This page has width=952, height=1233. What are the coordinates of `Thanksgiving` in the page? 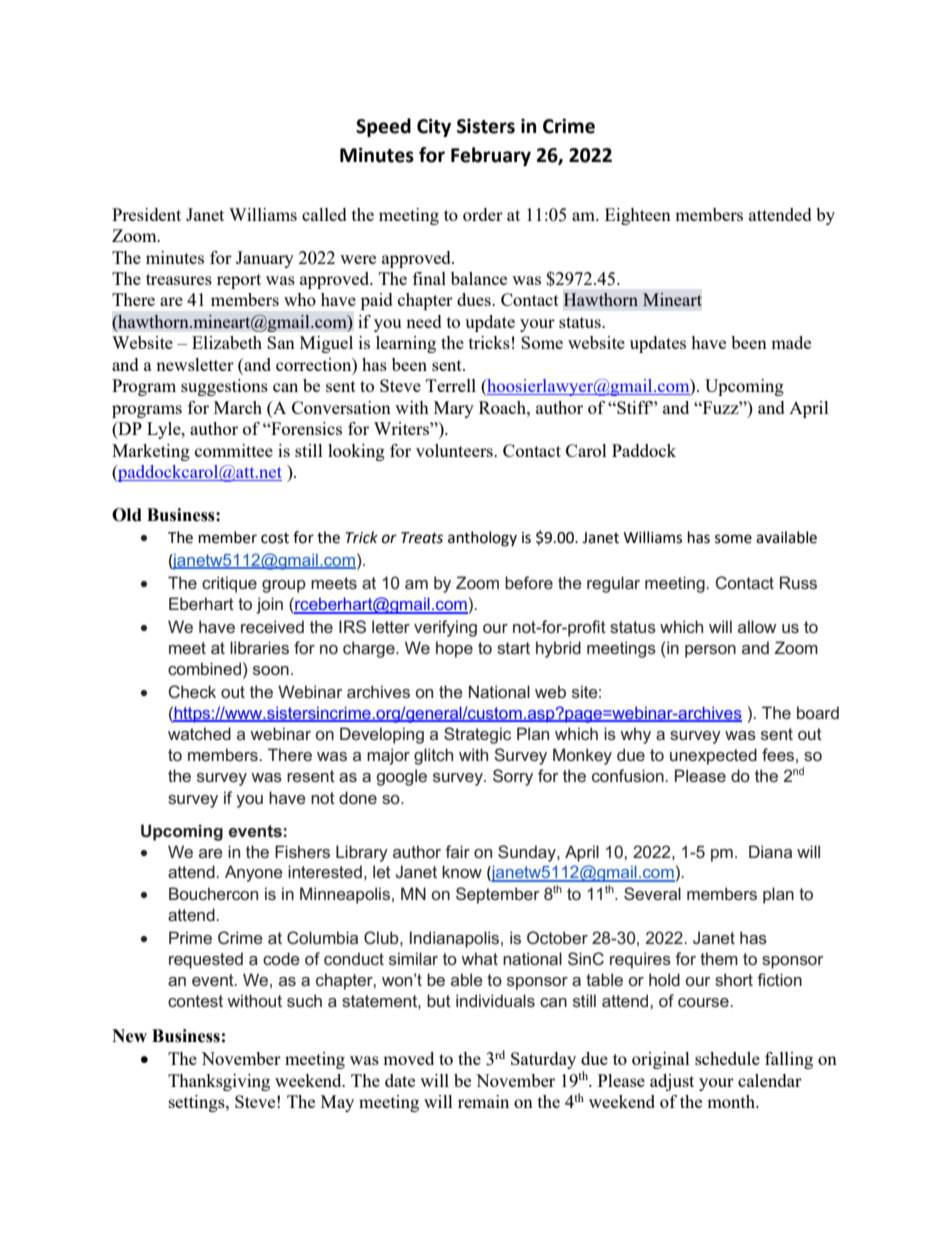 It's located at (219, 1082).
